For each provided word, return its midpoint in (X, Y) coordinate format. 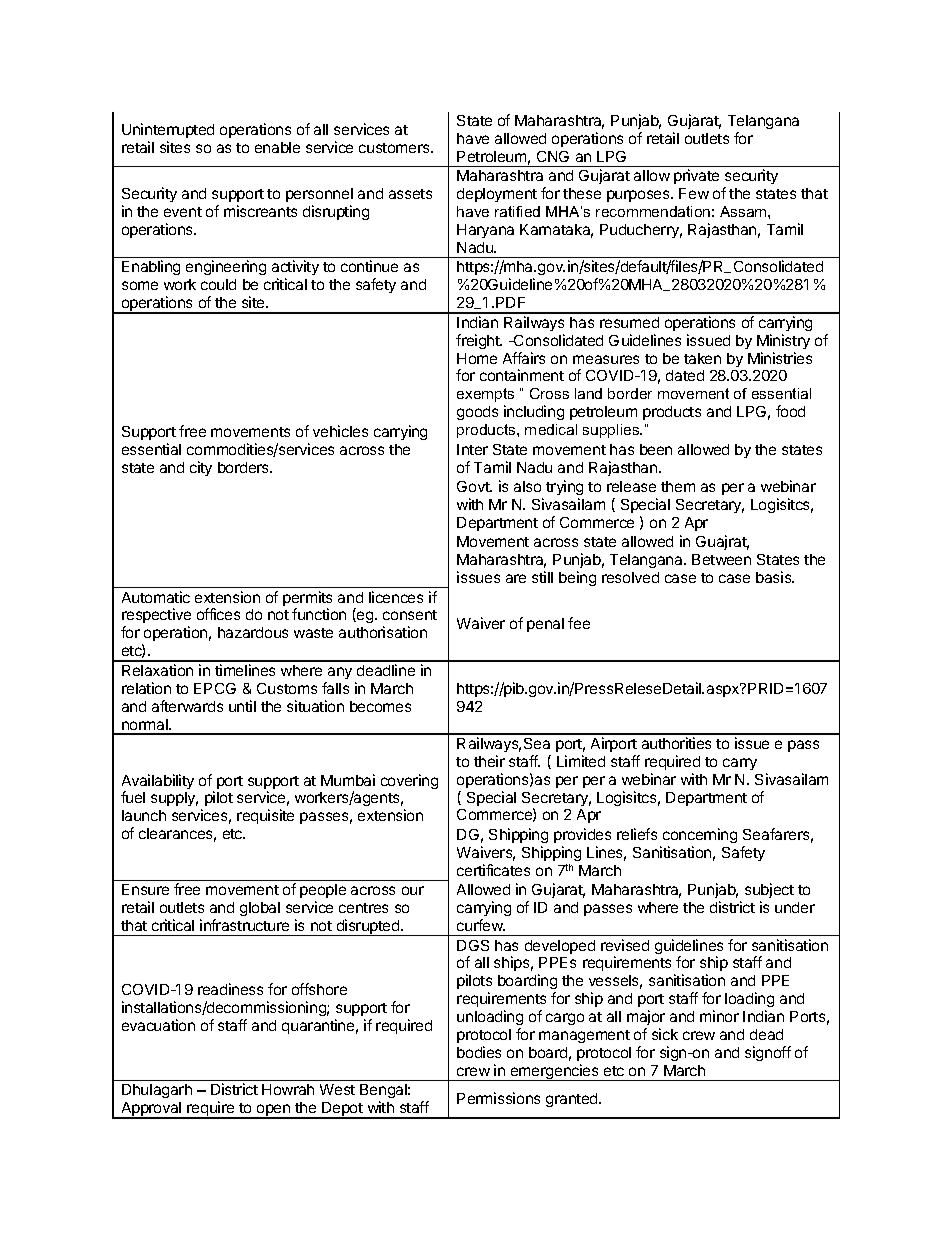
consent (410, 615)
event (183, 212)
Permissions (498, 1098)
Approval (151, 1110)
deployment (497, 195)
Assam (744, 211)
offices (218, 614)
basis (775, 577)
